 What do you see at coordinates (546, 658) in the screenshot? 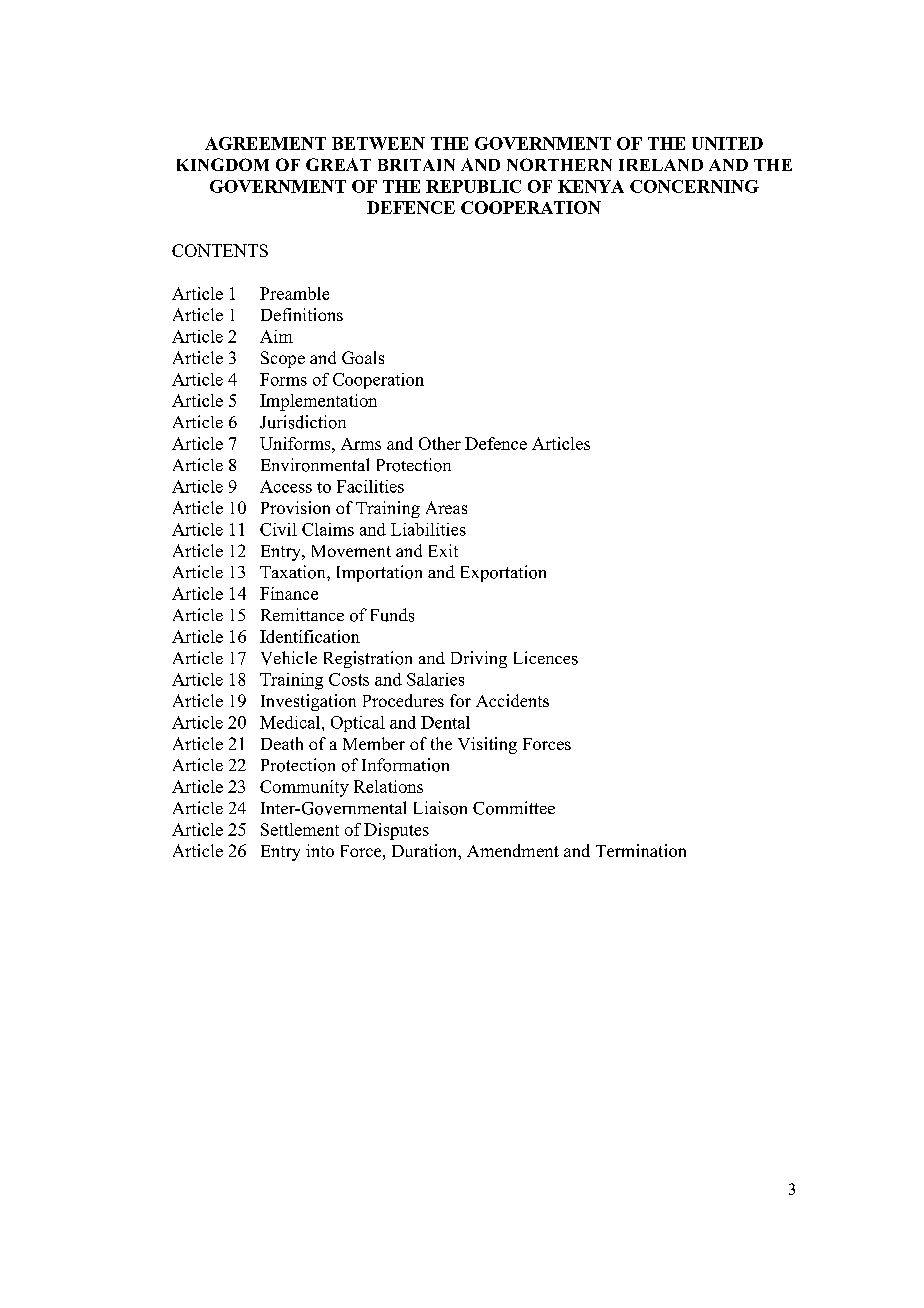
I see `Licences` at bounding box center [546, 658].
